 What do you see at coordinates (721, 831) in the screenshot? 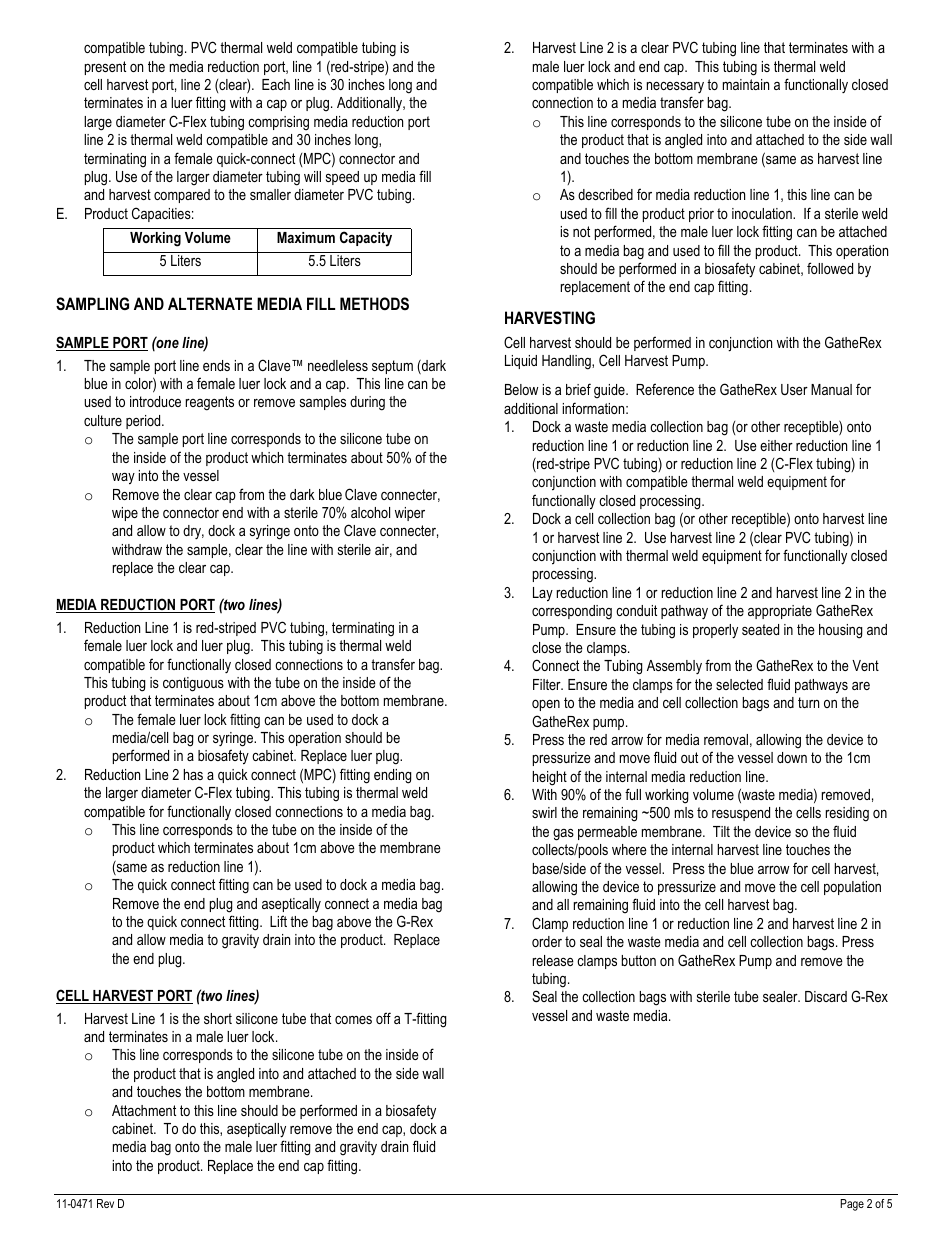
I see `Tilt` at bounding box center [721, 831].
